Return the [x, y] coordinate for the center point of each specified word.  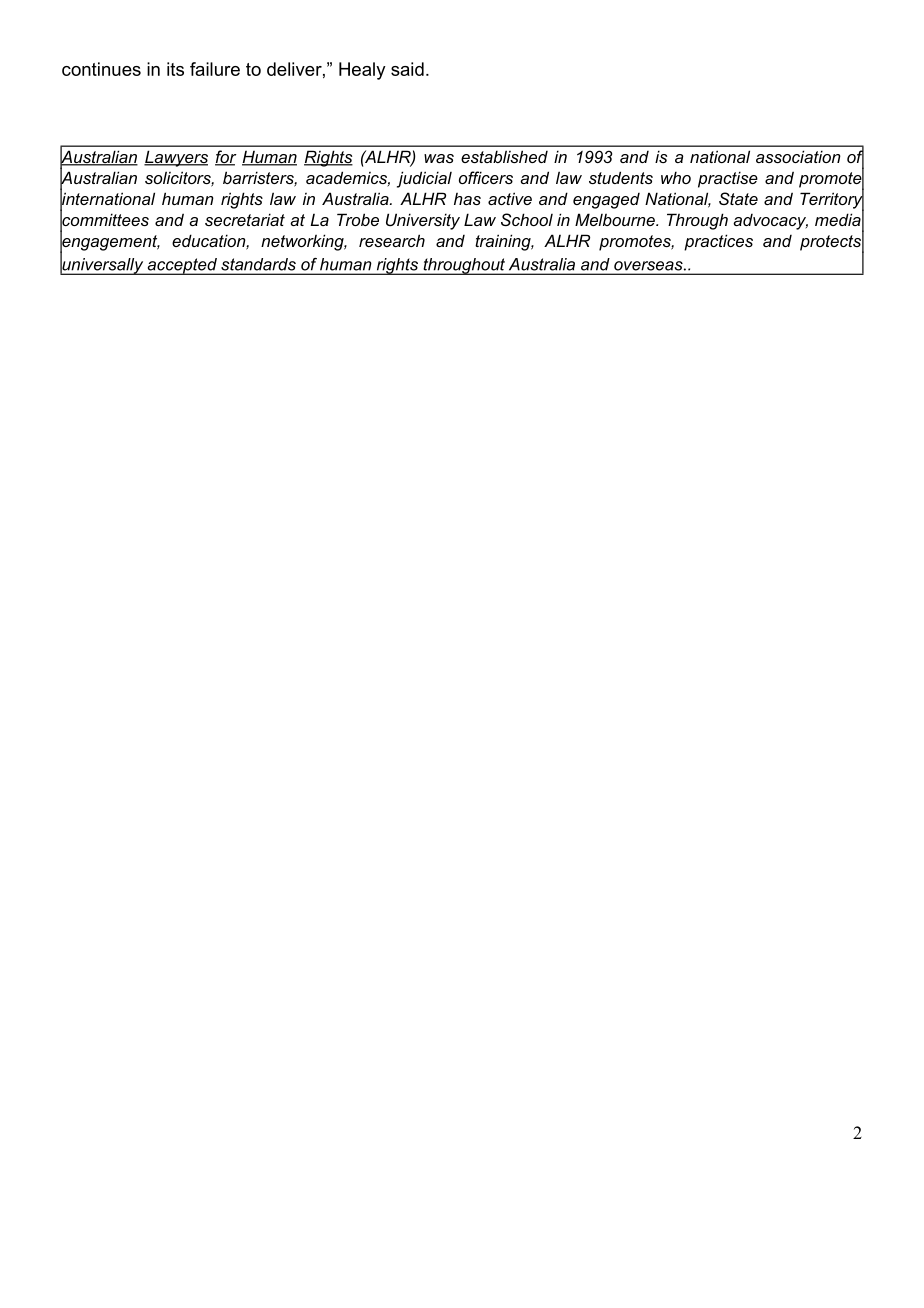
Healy [362, 71]
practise [728, 179]
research [392, 240]
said [407, 69]
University [423, 221]
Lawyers [176, 158]
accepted [182, 266]
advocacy [770, 222]
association [798, 156]
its [175, 69]
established [504, 156]
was [439, 158]
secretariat [245, 219]
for [226, 158]
